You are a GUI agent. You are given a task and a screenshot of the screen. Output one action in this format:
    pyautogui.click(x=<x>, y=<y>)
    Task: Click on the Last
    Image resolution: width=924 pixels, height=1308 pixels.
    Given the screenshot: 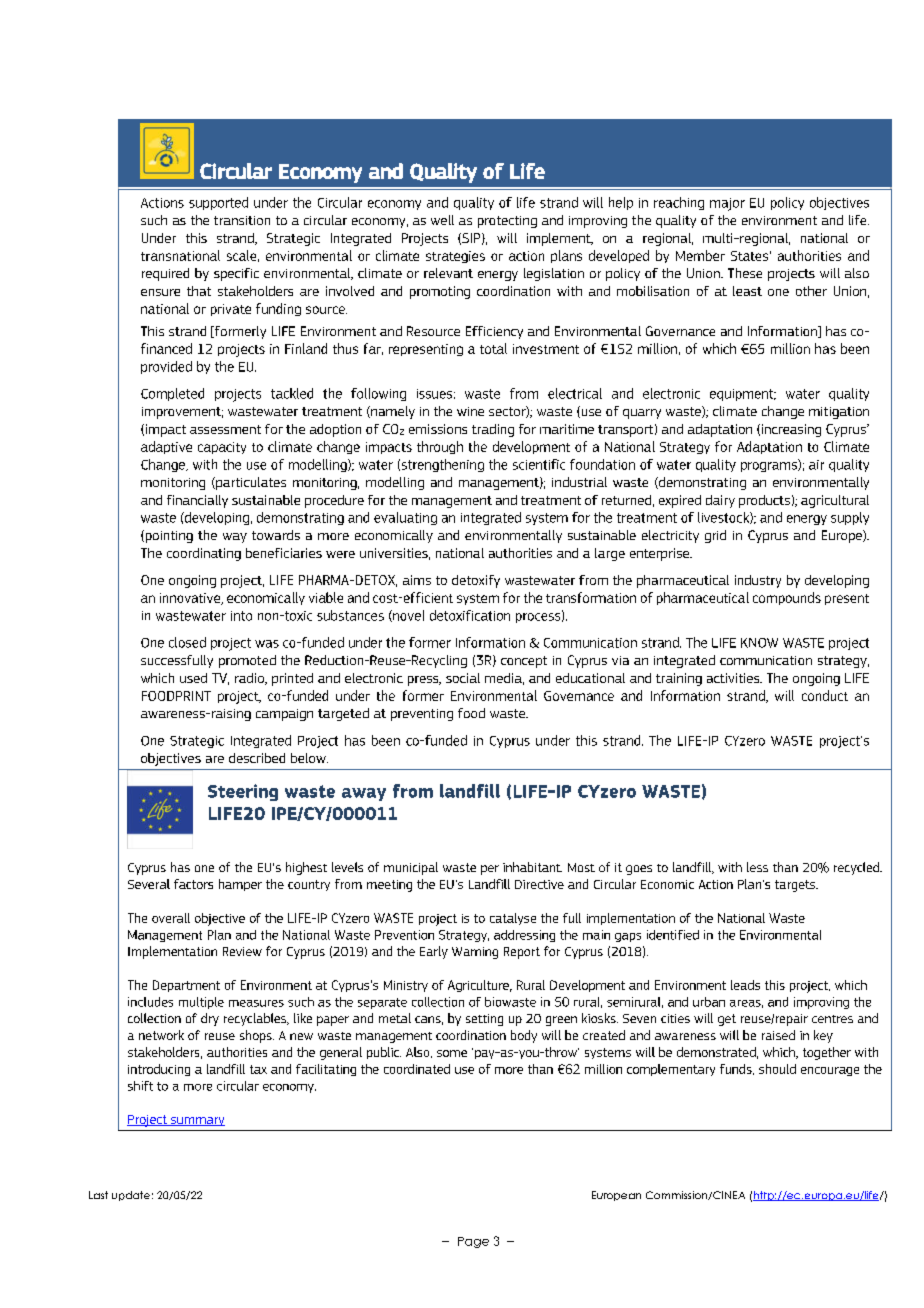 What is the action you would take?
    pyautogui.click(x=98, y=1195)
